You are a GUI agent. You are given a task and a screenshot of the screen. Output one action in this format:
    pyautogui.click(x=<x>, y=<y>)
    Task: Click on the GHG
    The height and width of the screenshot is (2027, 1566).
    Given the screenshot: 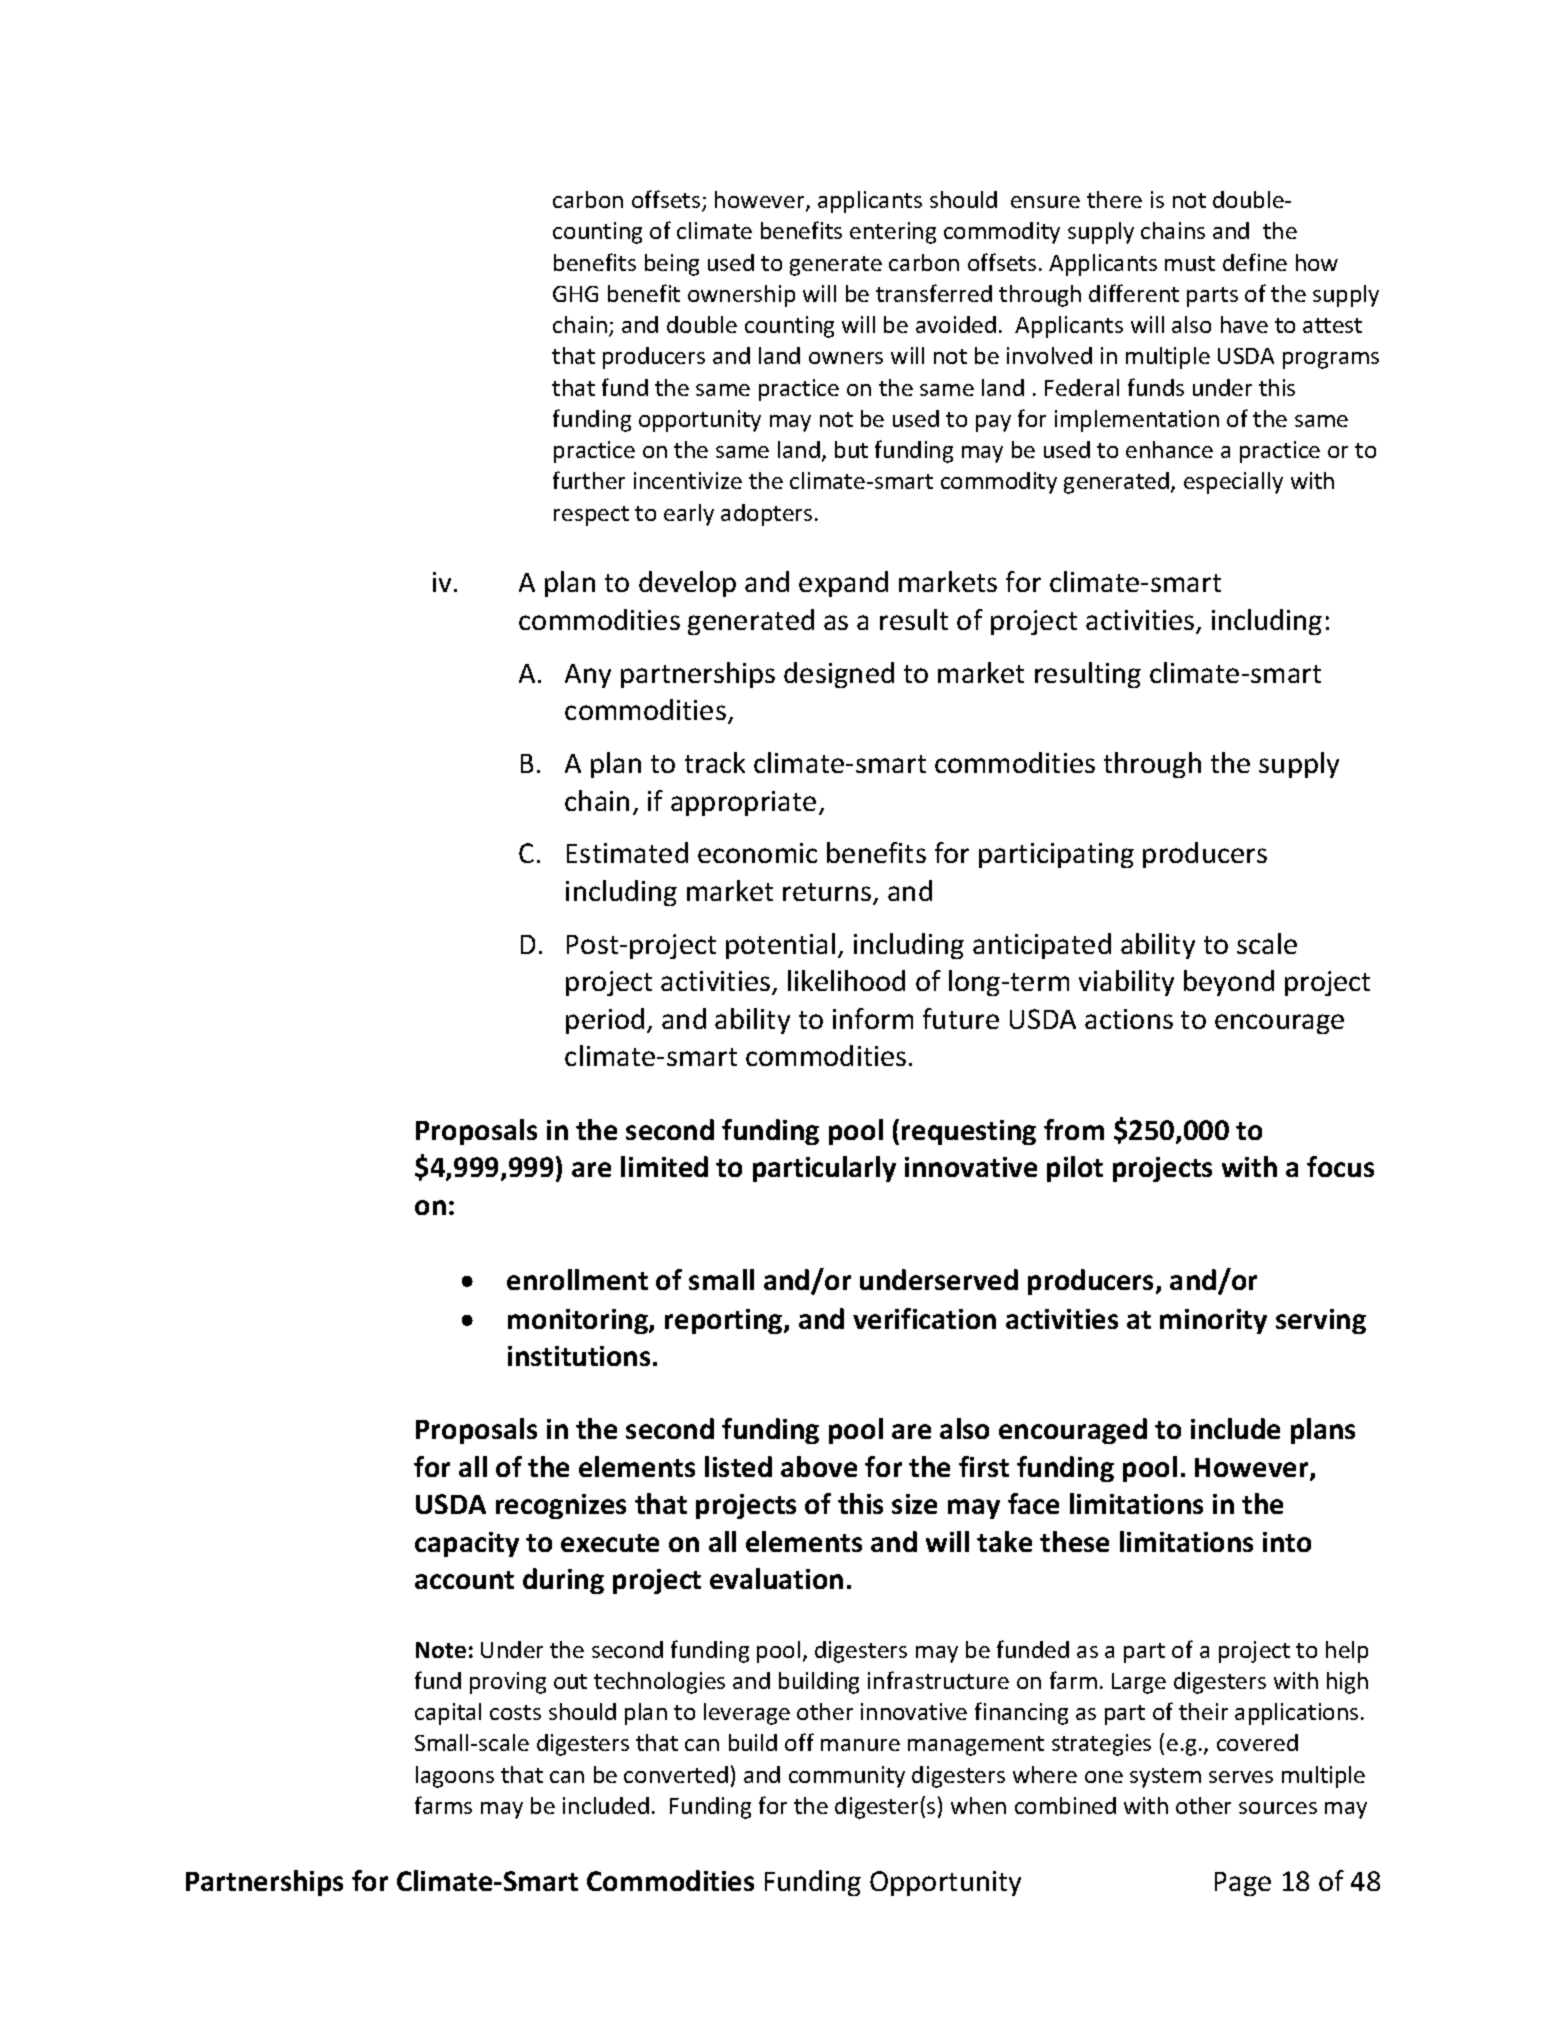 What is the action you would take?
    pyautogui.click(x=575, y=294)
